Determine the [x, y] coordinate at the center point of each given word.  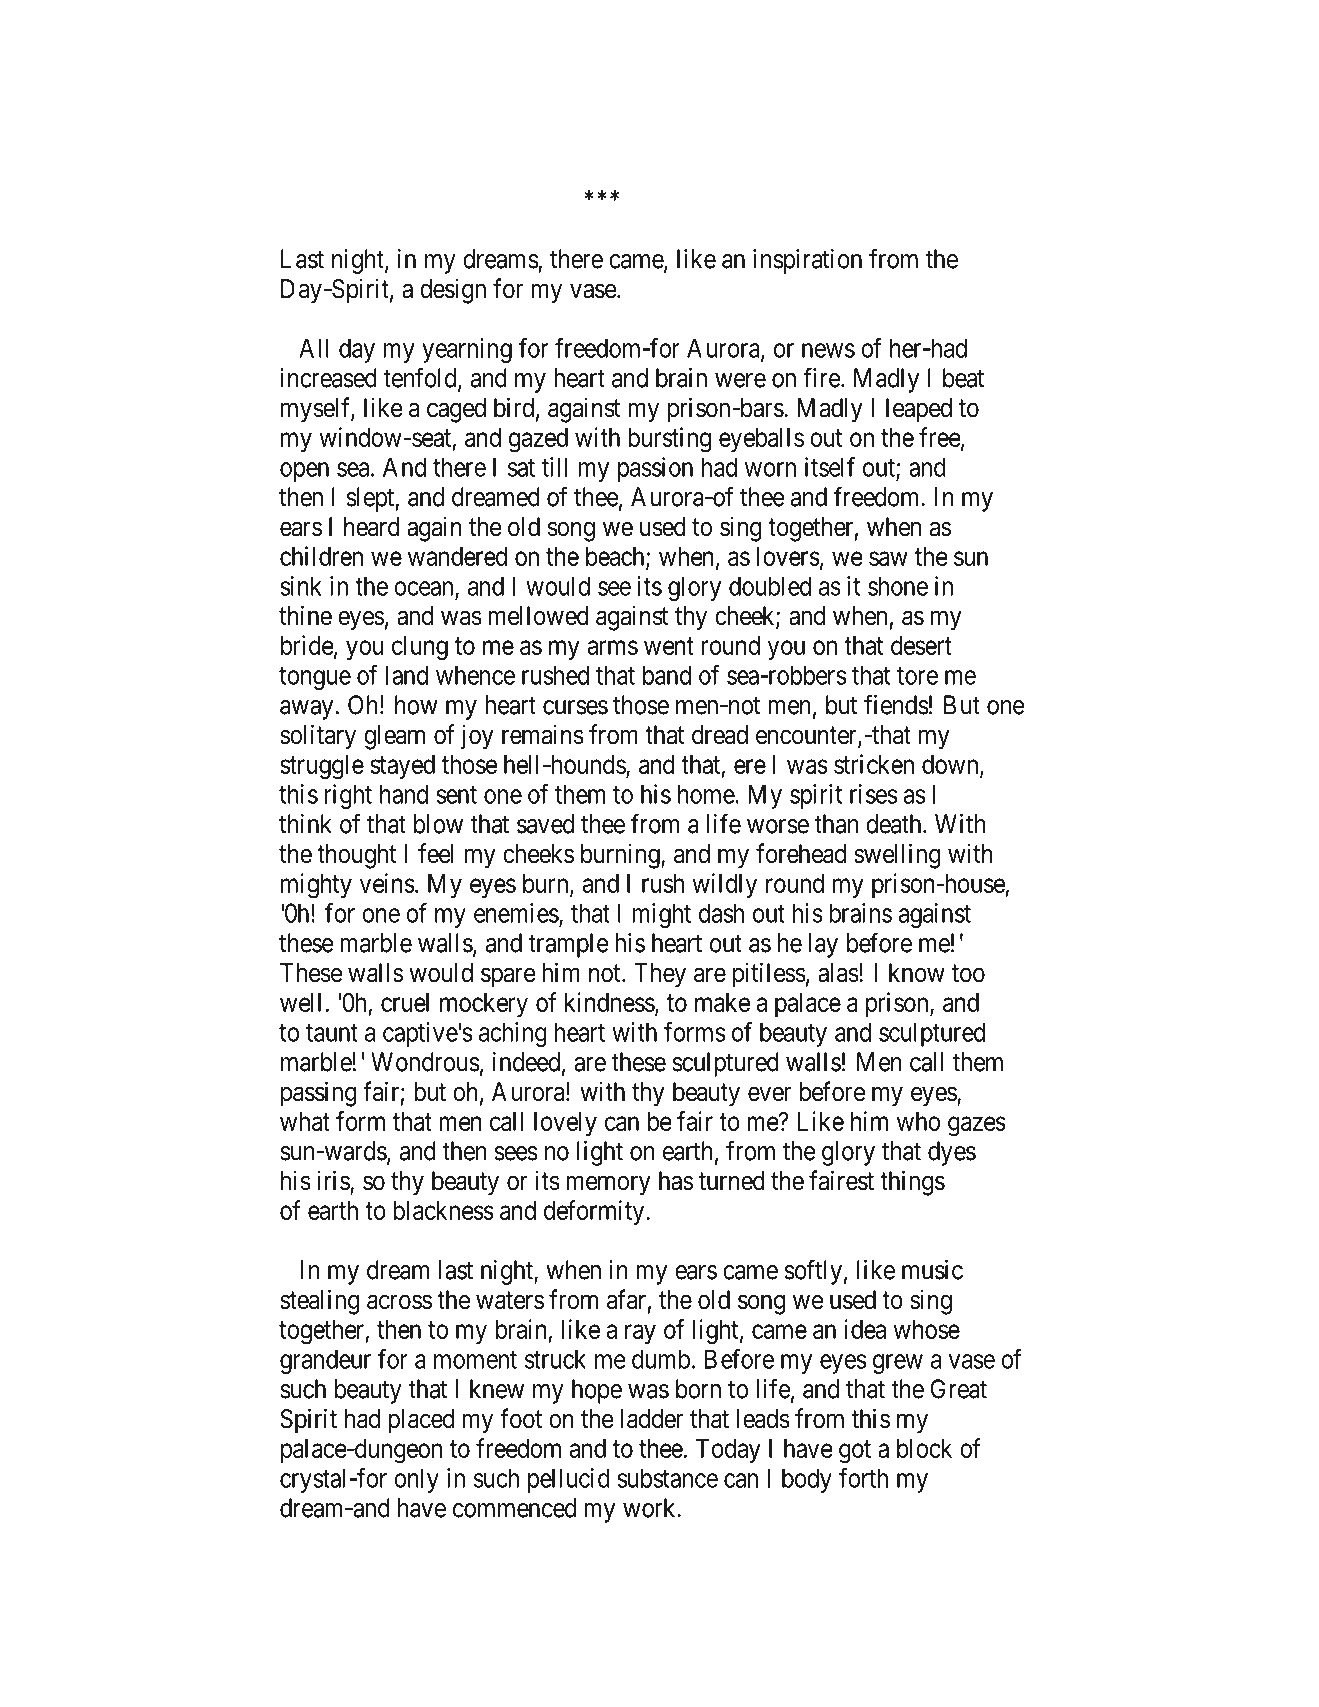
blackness [443, 1210]
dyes [952, 1153]
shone [898, 586]
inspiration [807, 261]
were [740, 380]
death [895, 824]
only [416, 1480]
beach [616, 557]
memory [608, 1186]
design [453, 291]
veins [387, 883]
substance [667, 1478]
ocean [425, 589]
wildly [724, 885]
